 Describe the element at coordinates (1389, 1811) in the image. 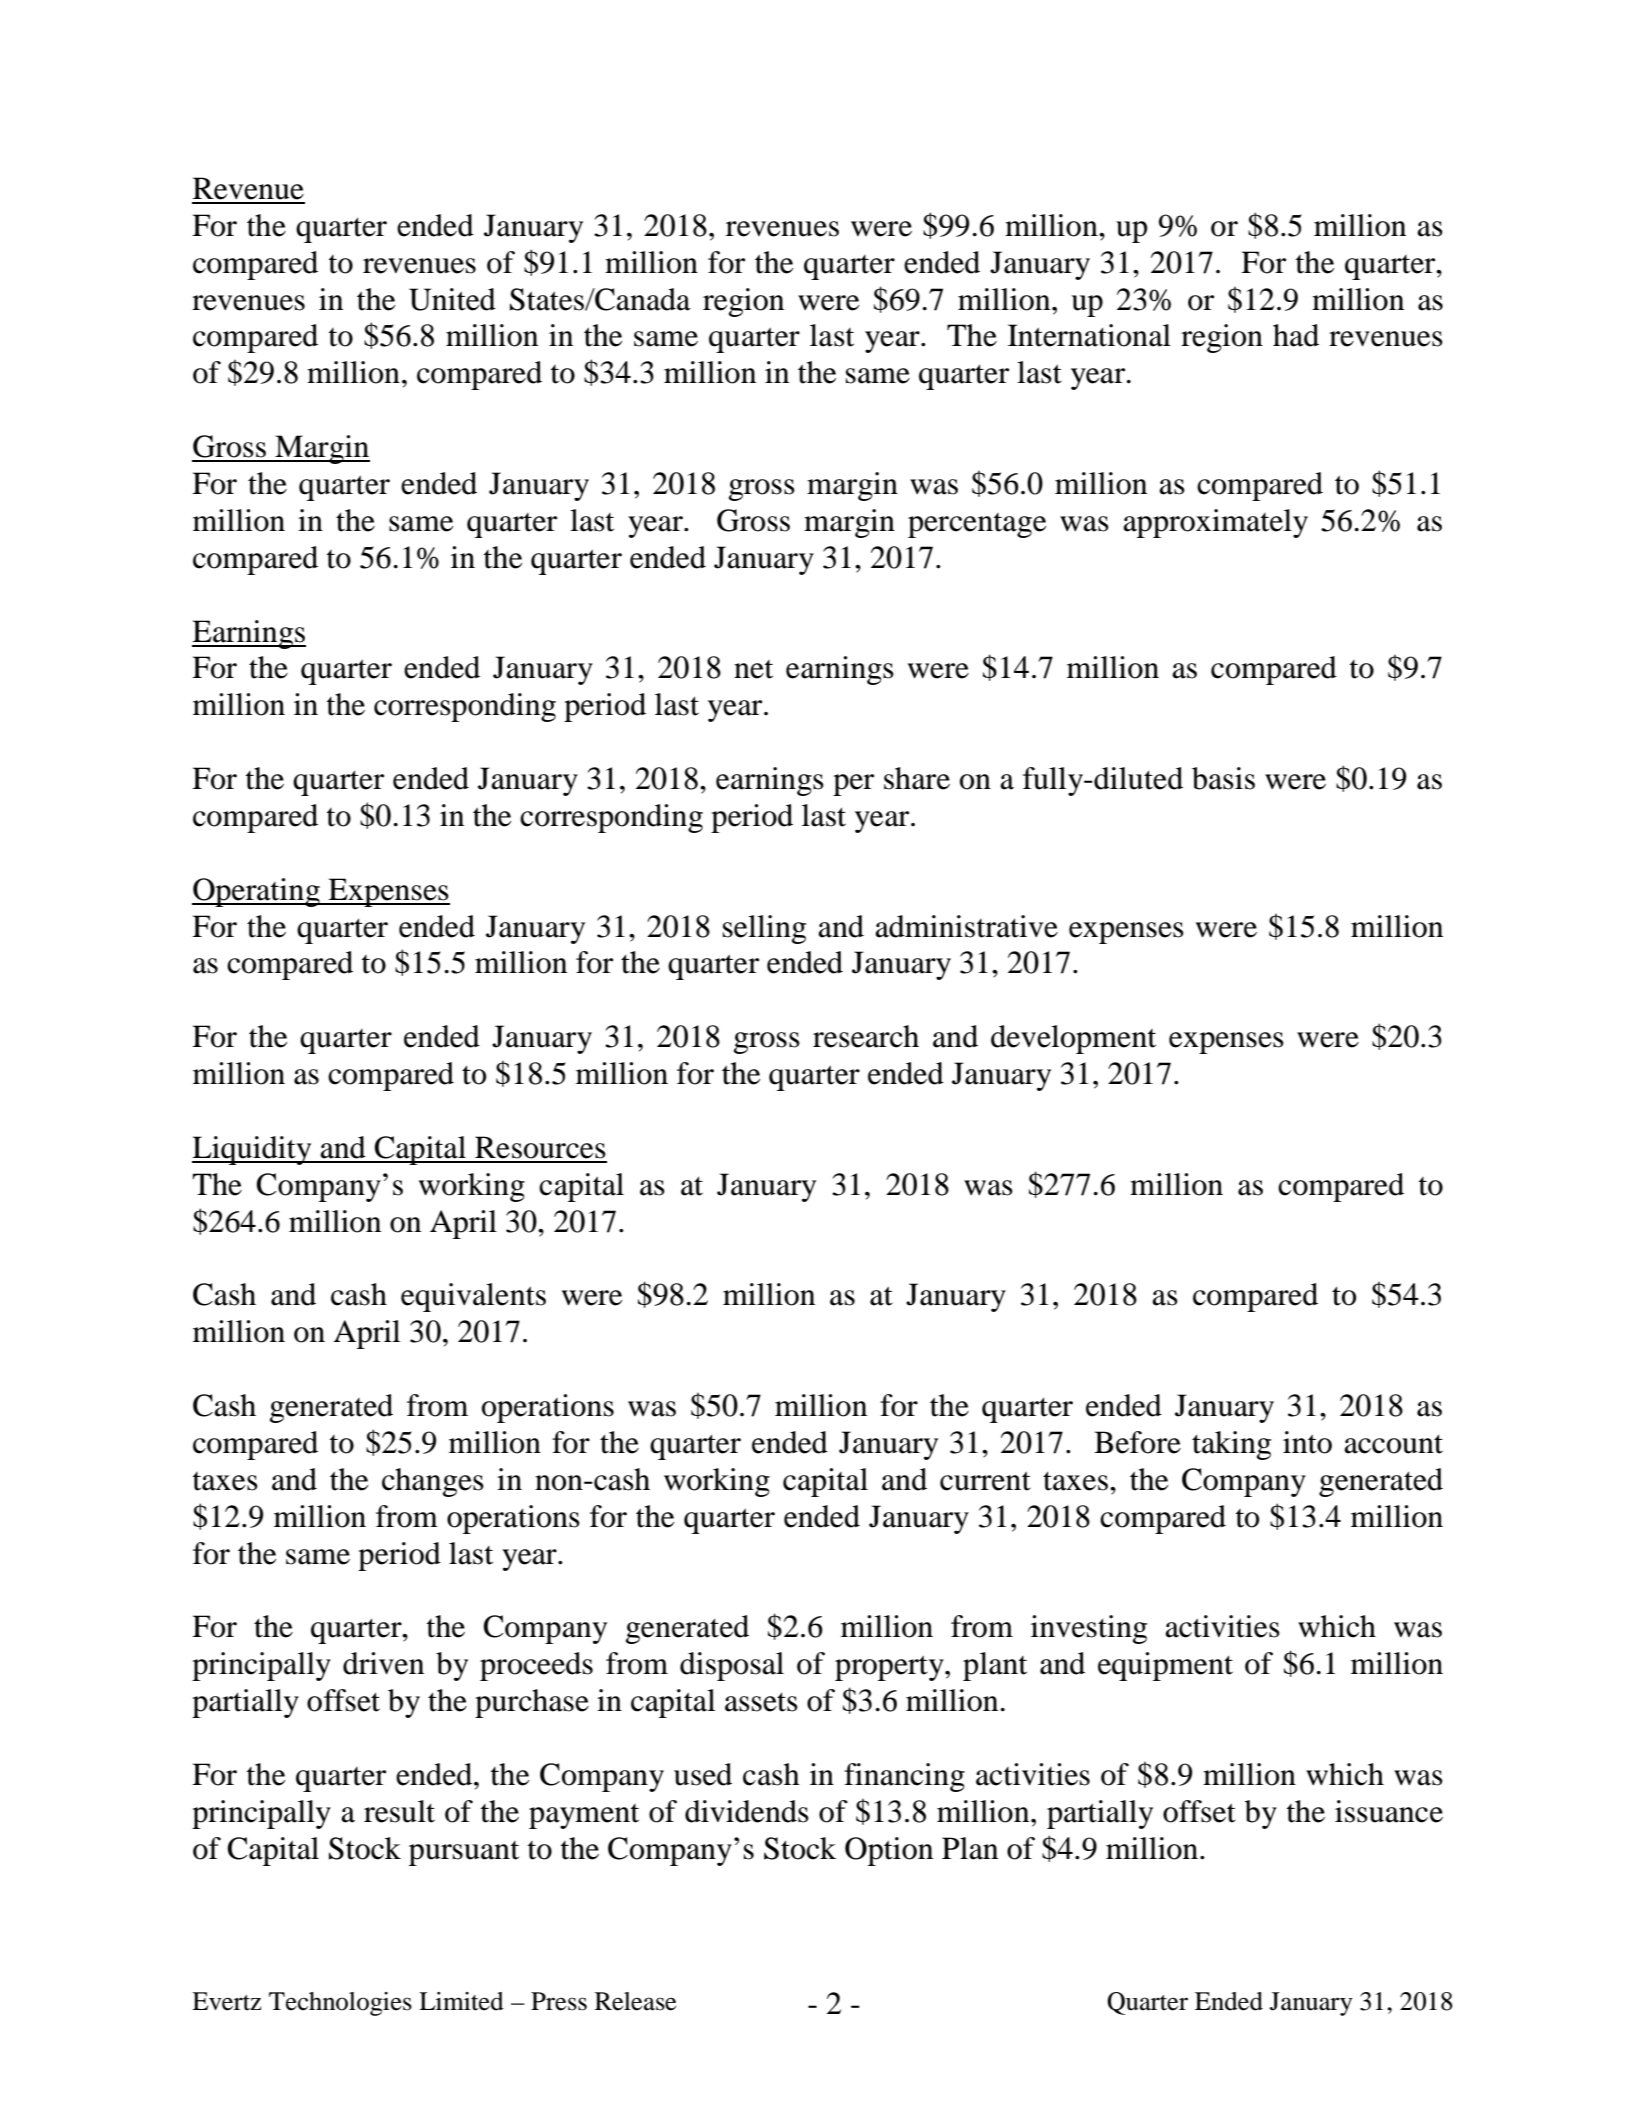

I see `issuance` at that location.
